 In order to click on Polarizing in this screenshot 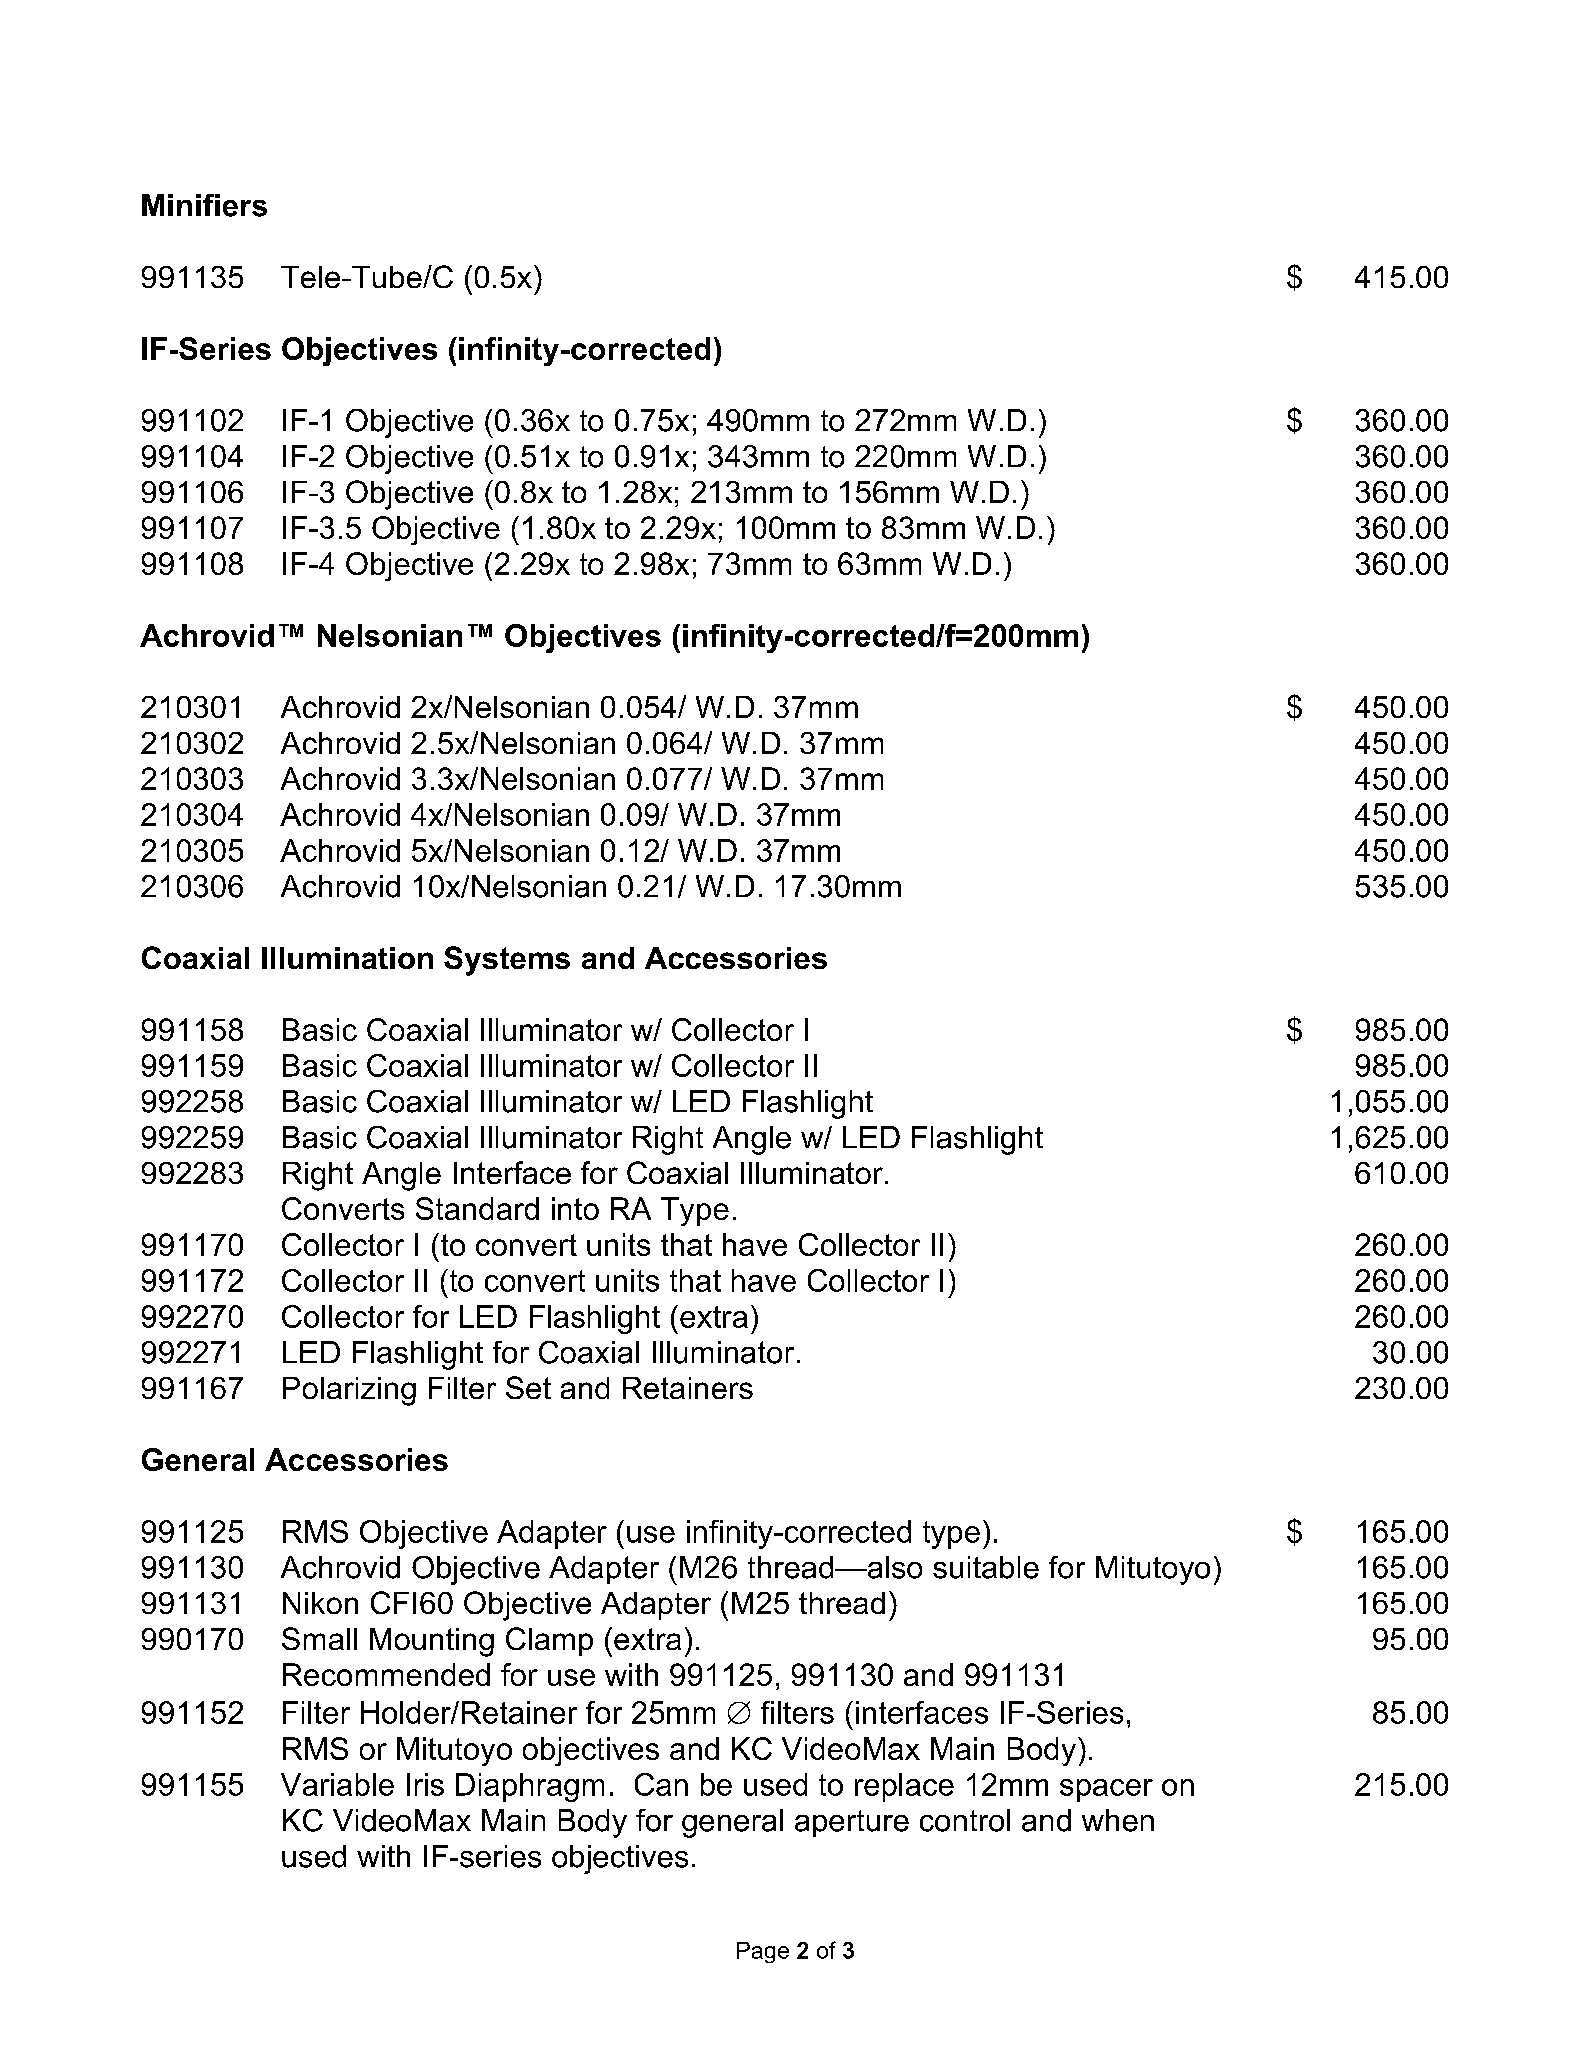, I will do `click(349, 1391)`.
